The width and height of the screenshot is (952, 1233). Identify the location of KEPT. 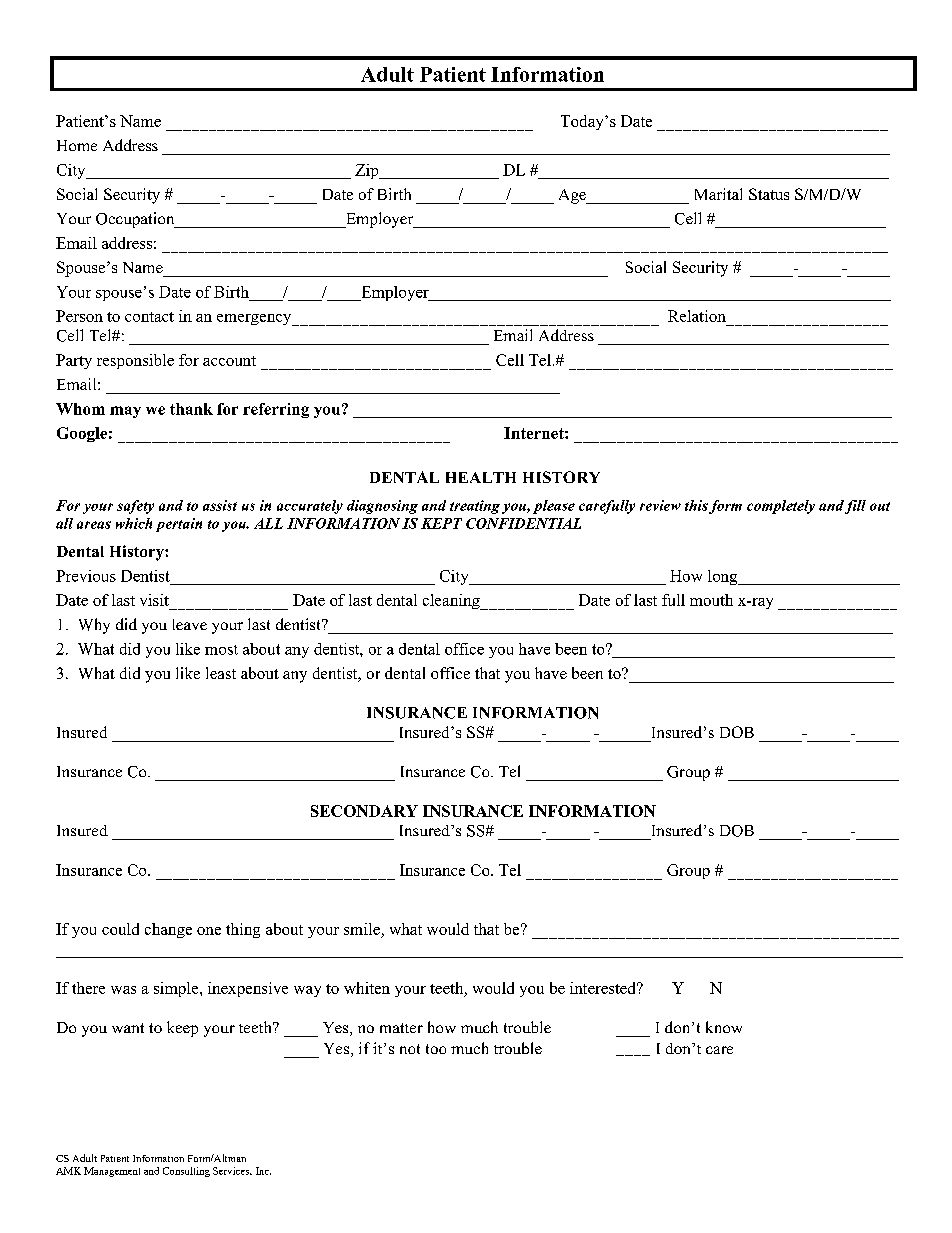
(441, 523).
